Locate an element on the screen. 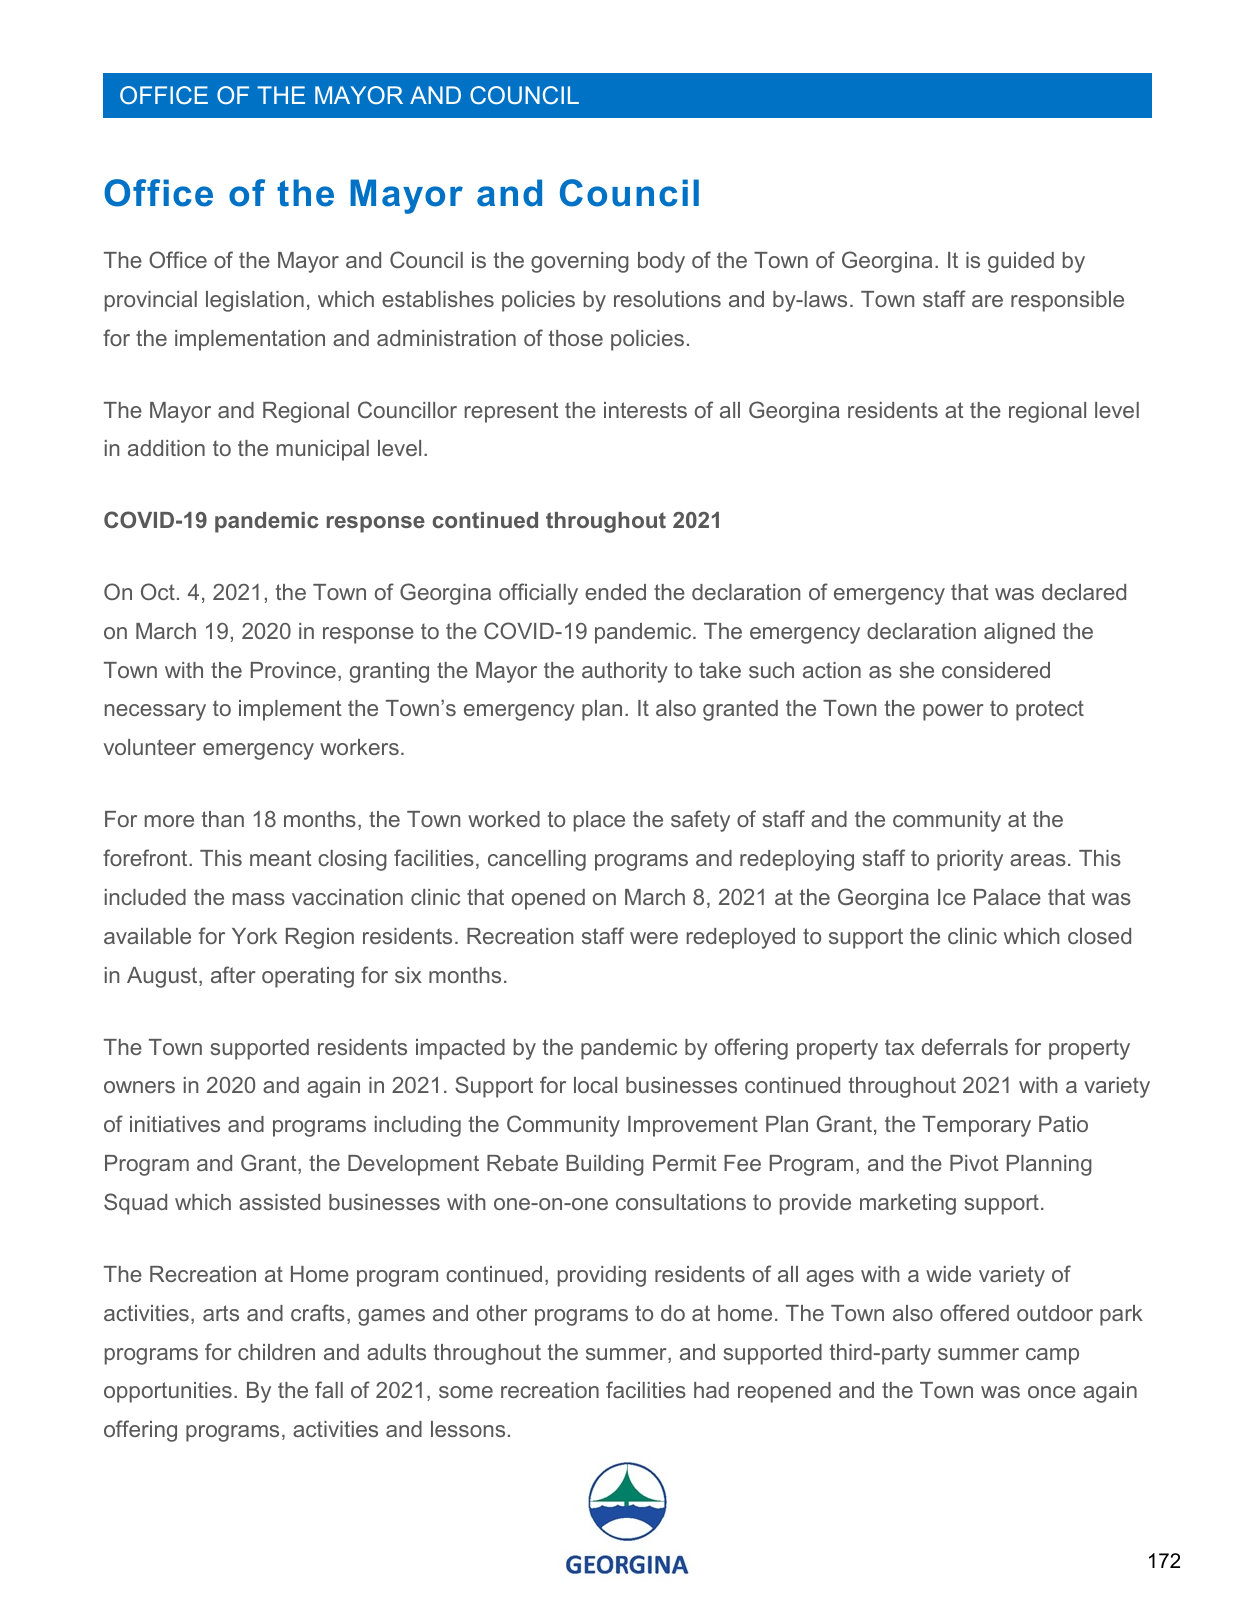  meant is located at coordinates (281, 858).
